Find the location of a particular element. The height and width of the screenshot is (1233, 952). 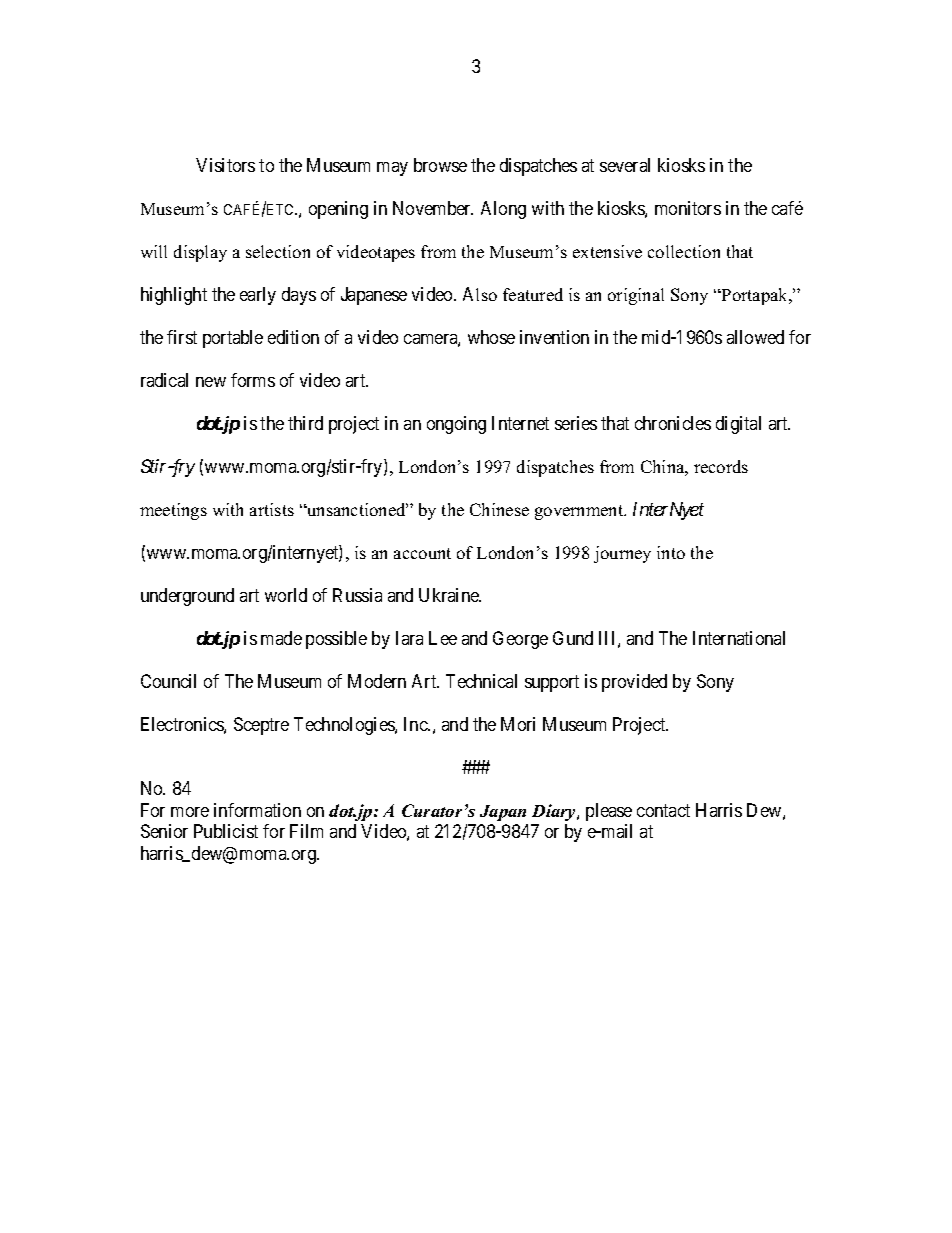

monitors is located at coordinates (688, 208).
